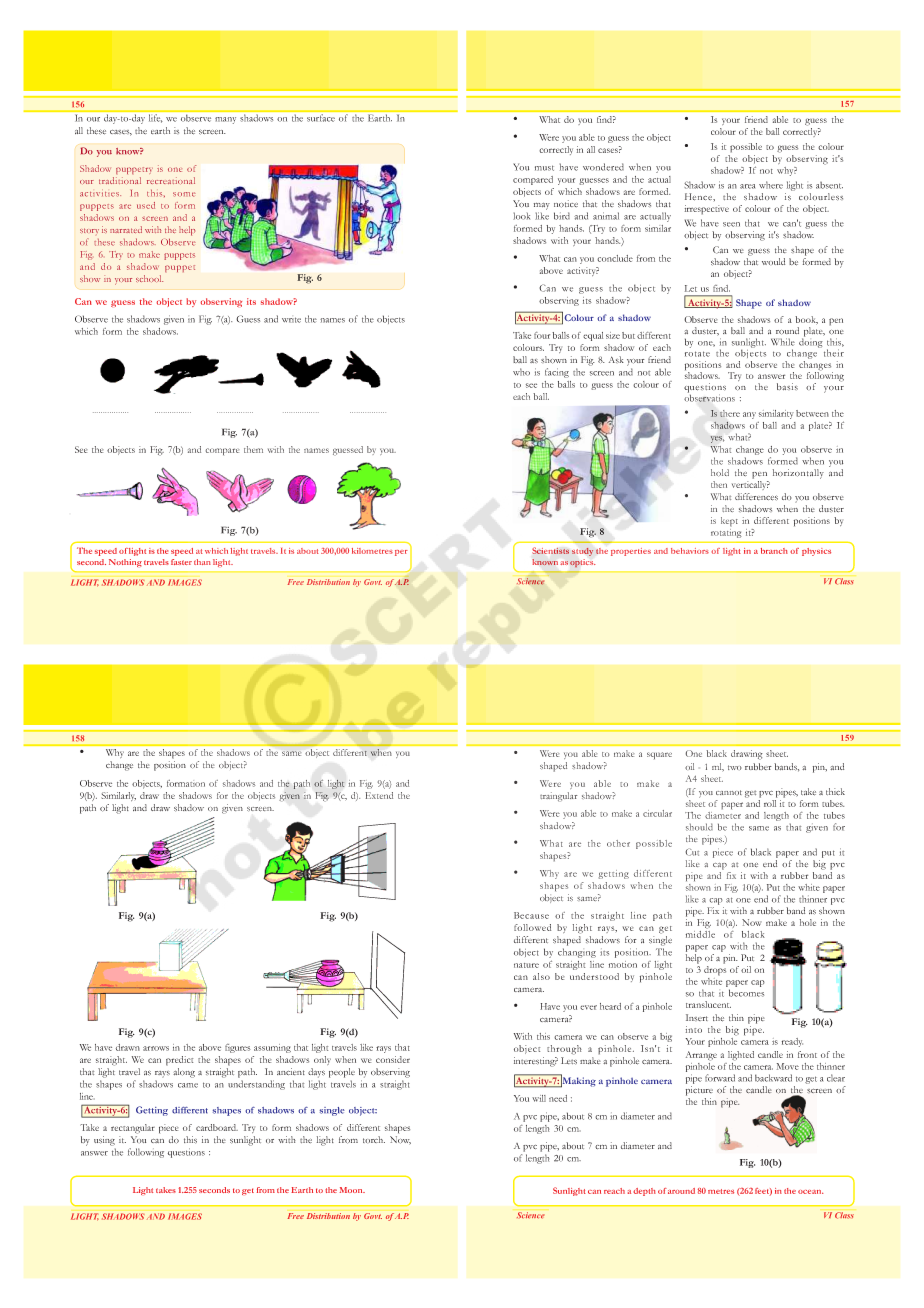 The width and height of the screenshot is (924, 1308). What do you see at coordinates (181, 562) in the screenshot?
I see `faster` at bounding box center [181, 562].
